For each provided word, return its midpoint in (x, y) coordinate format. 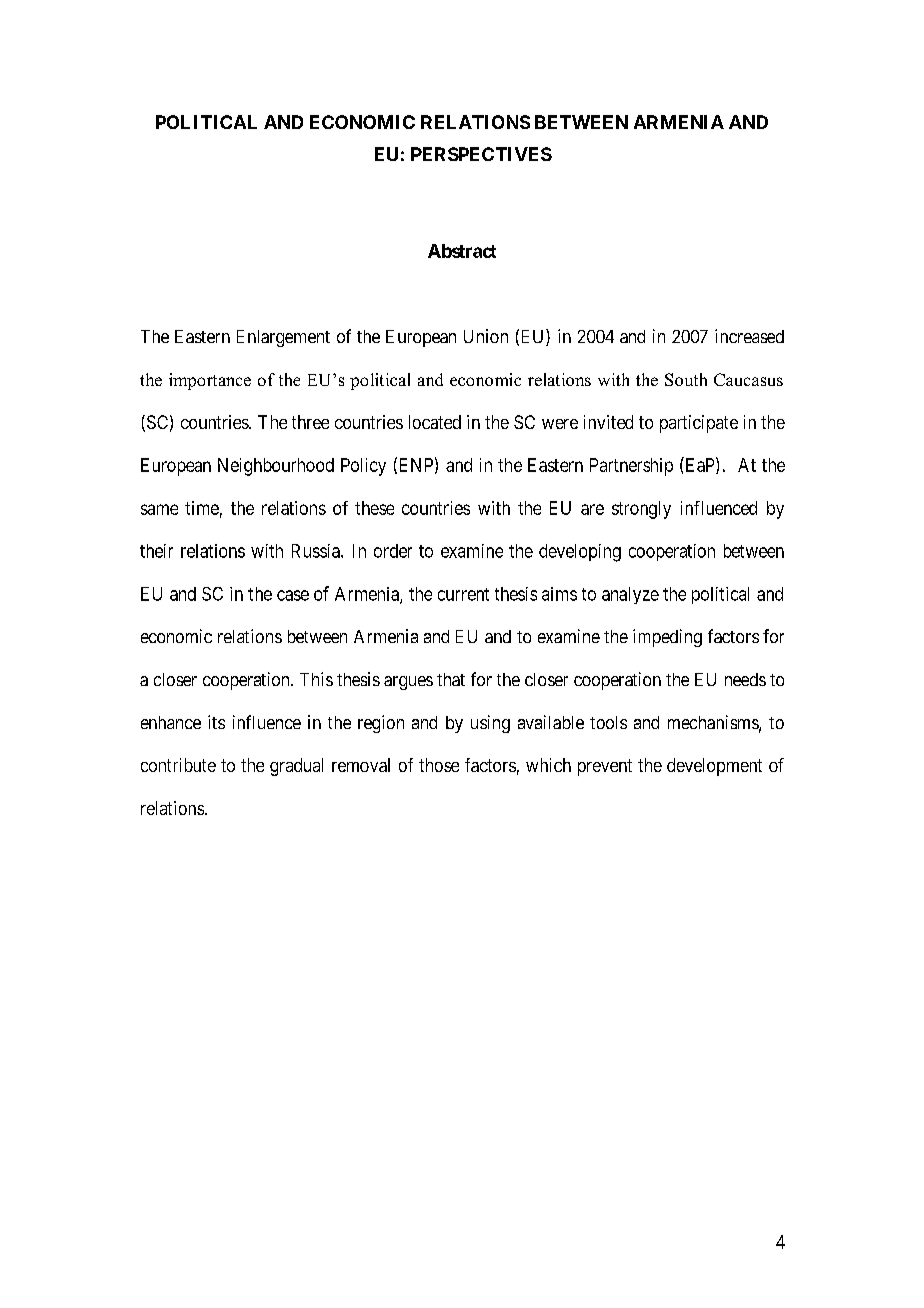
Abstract (462, 251)
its (216, 722)
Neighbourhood (276, 467)
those (439, 765)
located (435, 422)
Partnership (631, 467)
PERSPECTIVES (481, 154)
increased (749, 336)
